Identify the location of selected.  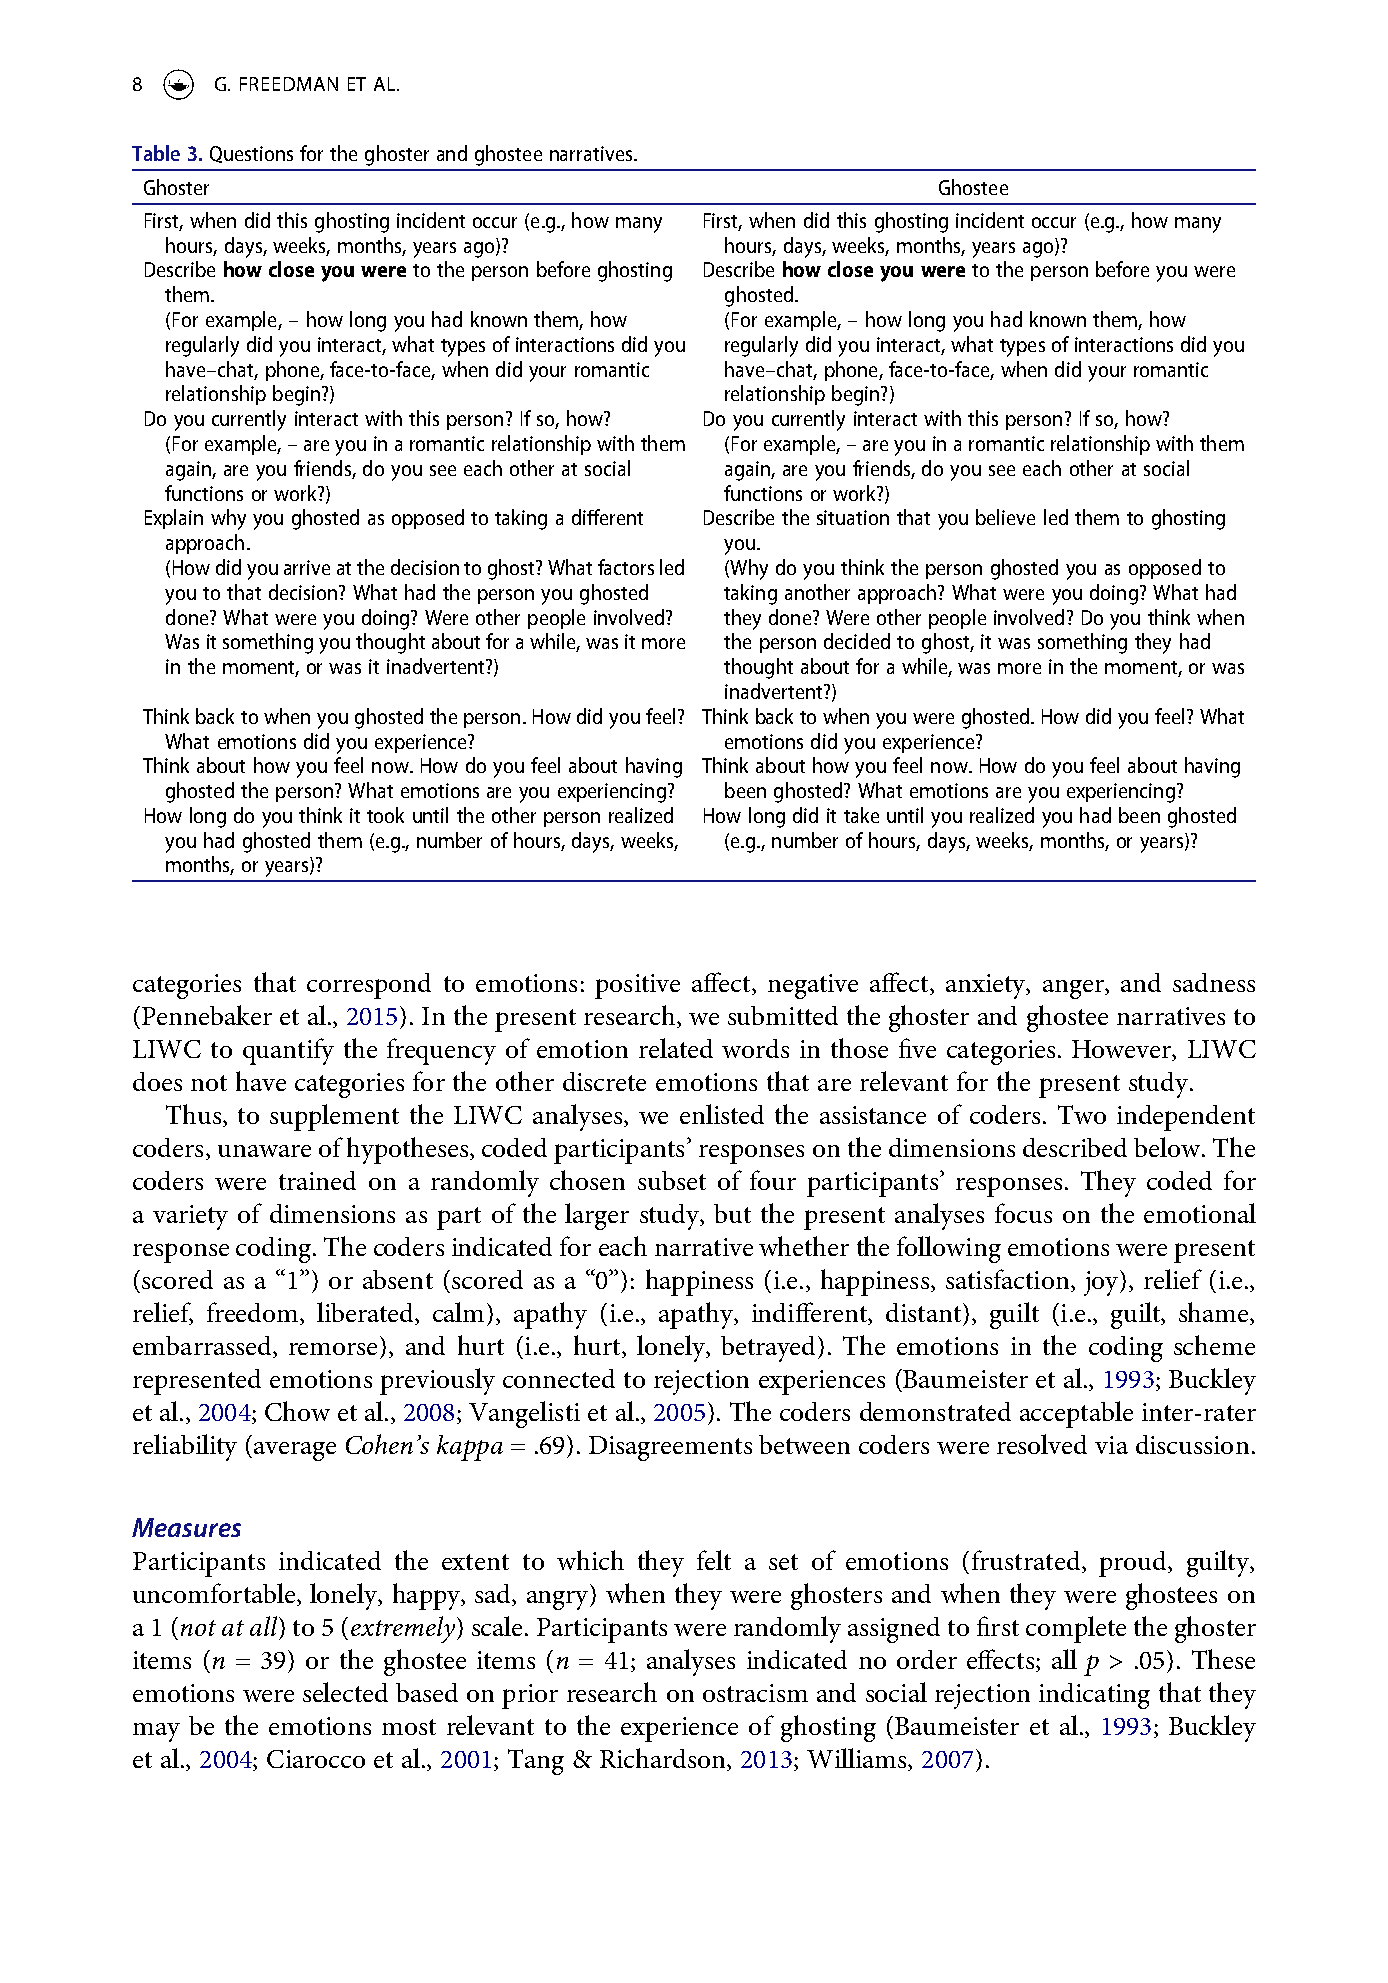
(345, 1692).
